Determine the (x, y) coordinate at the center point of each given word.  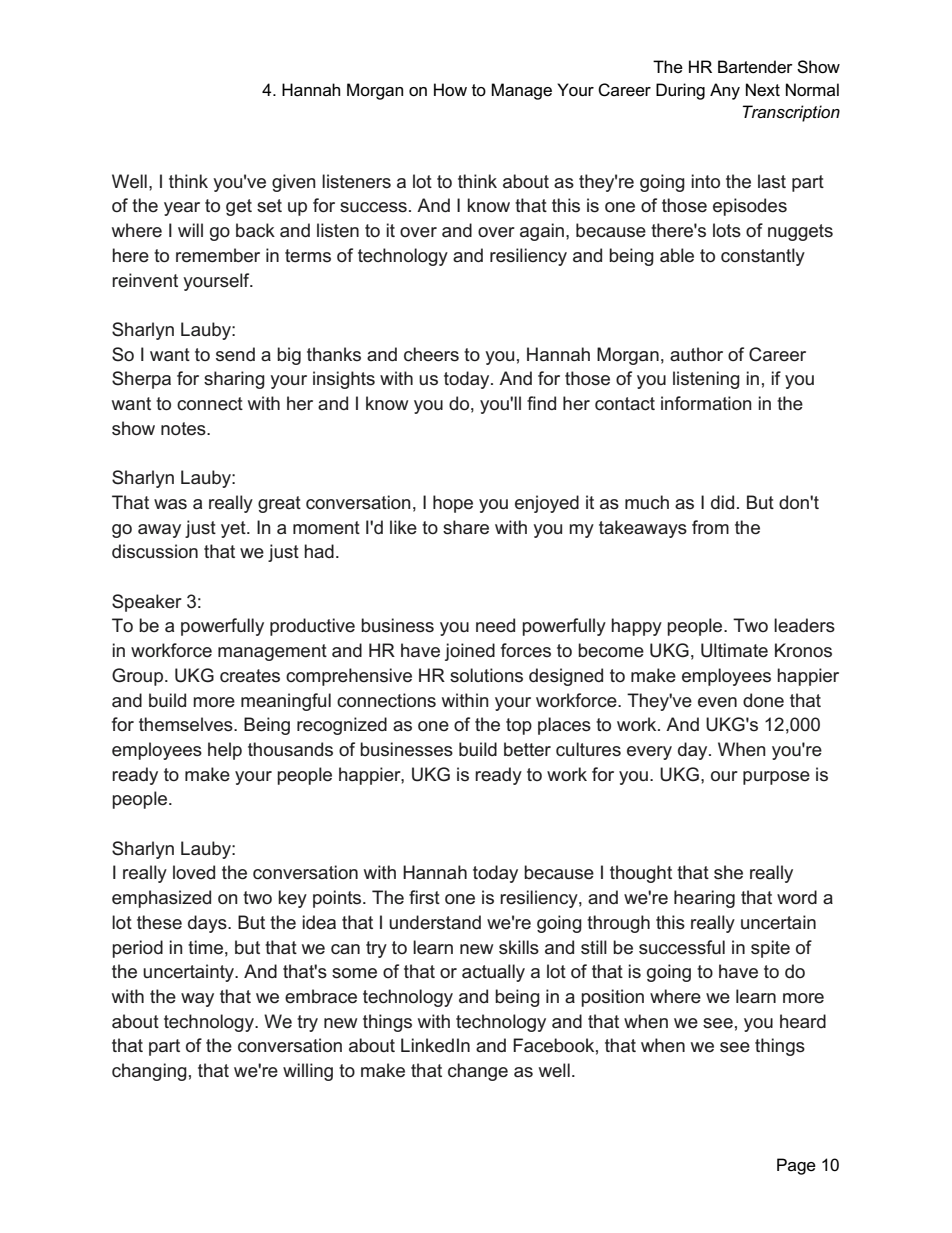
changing (149, 1072)
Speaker (147, 603)
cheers (431, 354)
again (542, 232)
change (478, 1072)
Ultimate (734, 650)
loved (194, 872)
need (495, 625)
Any (725, 91)
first (424, 897)
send (235, 354)
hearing (704, 899)
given (294, 183)
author (696, 354)
